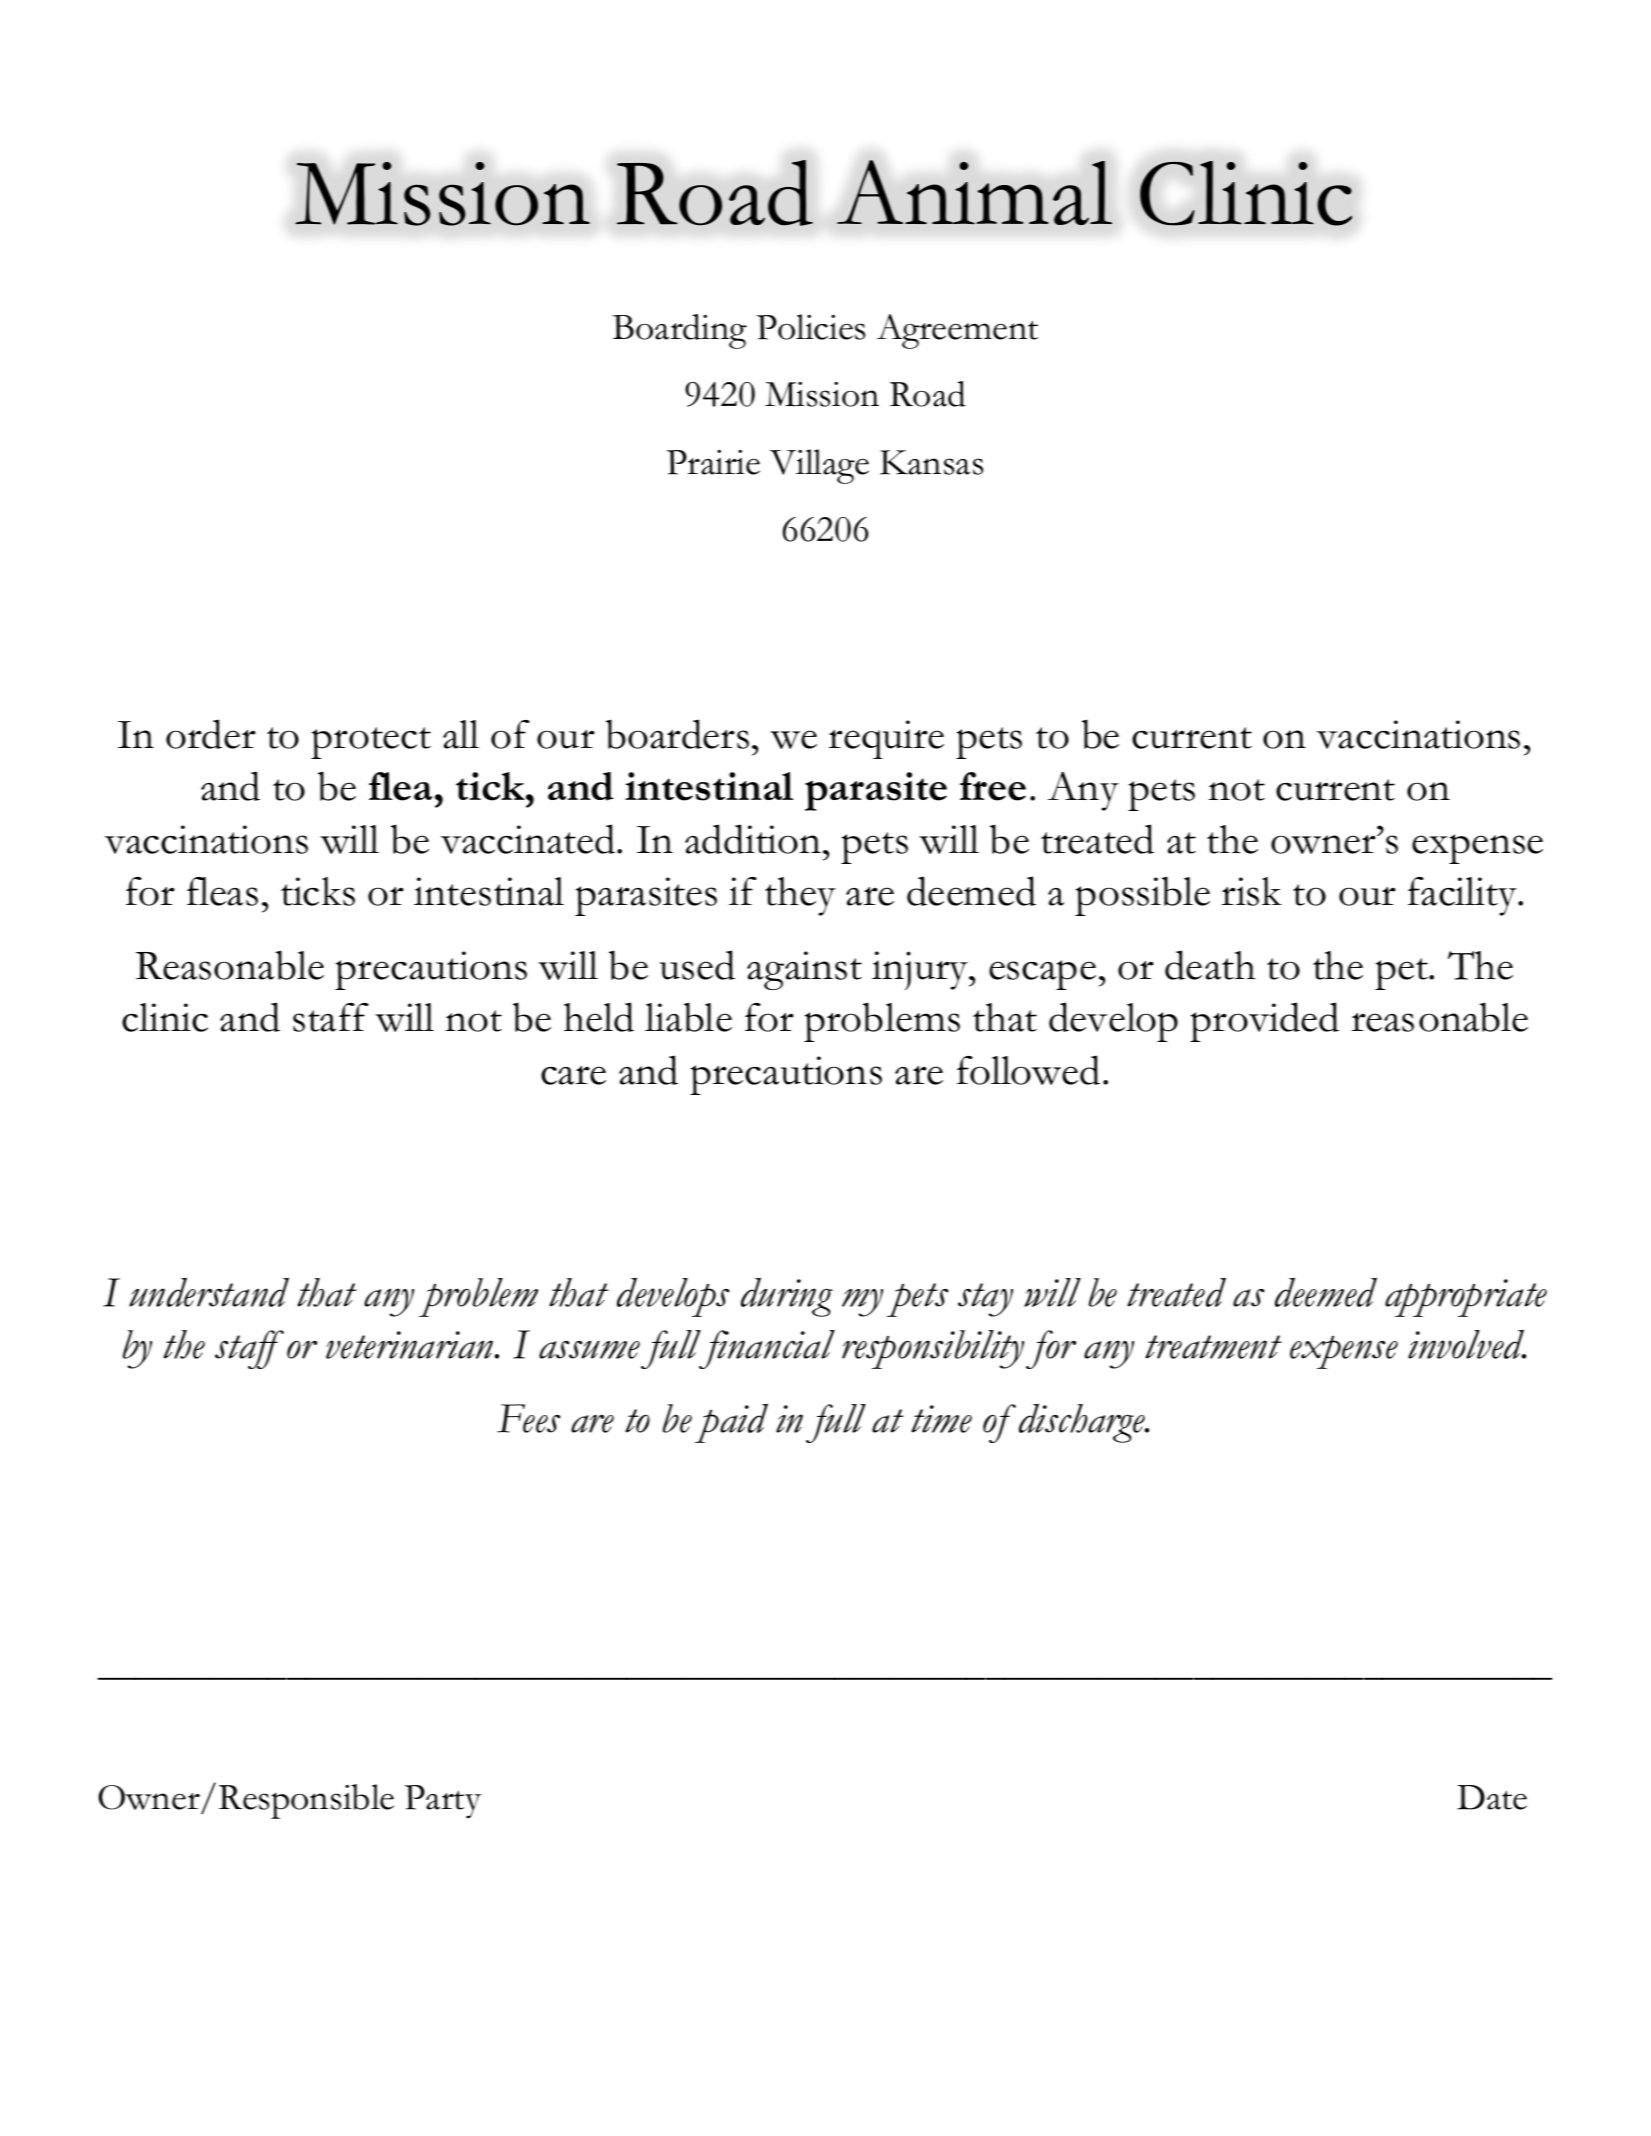 This image has height=2136, width=1651. Describe the element at coordinates (933, 1349) in the image. I see `responsibility` at that location.
